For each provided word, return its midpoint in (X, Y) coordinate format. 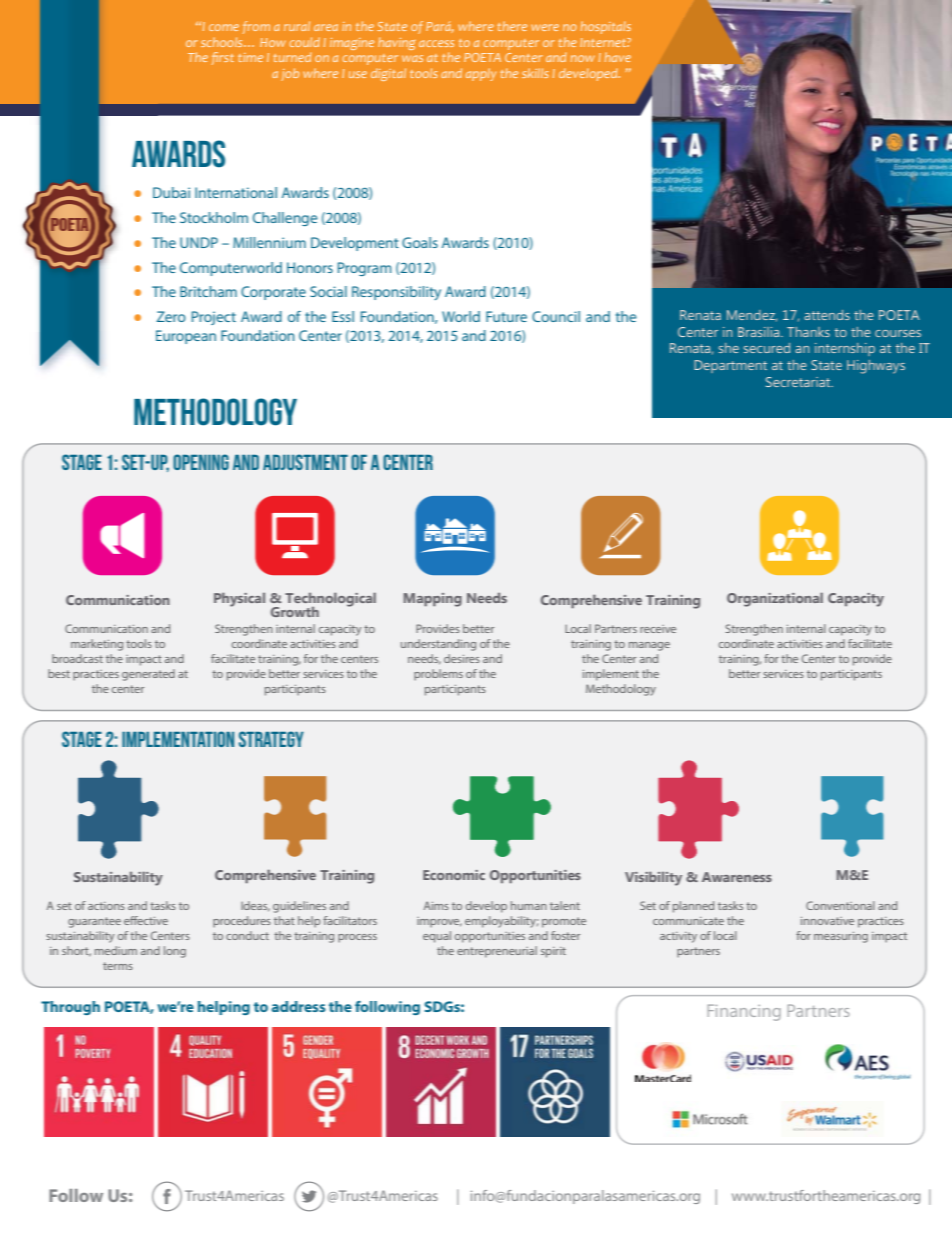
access (436, 43)
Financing (744, 1012)
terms (118, 966)
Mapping (433, 600)
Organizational (775, 599)
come (224, 27)
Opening (201, 462)
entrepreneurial (497, 952)
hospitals (606, 27)
